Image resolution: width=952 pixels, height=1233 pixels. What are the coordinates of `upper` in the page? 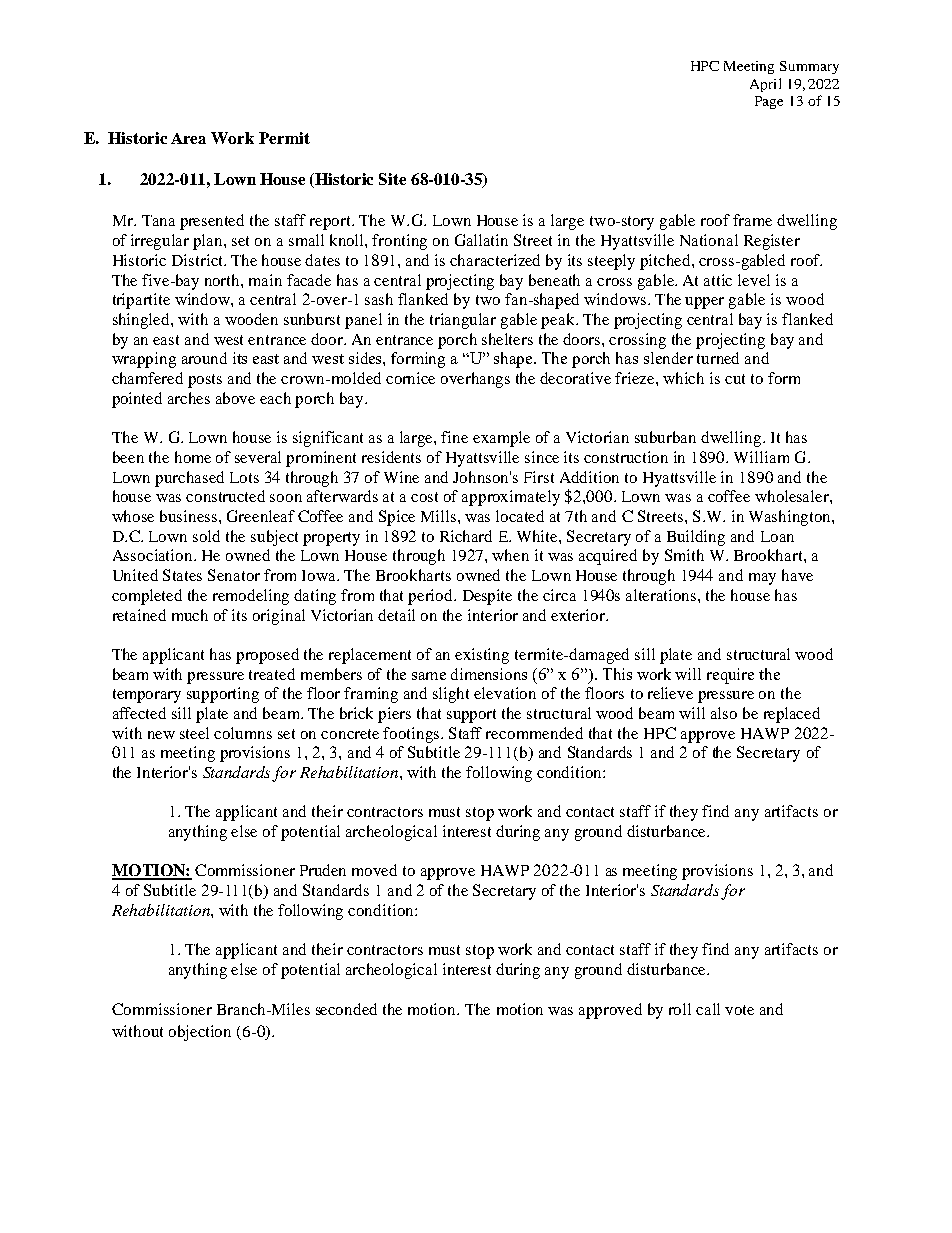 It's located at (704, 303).
